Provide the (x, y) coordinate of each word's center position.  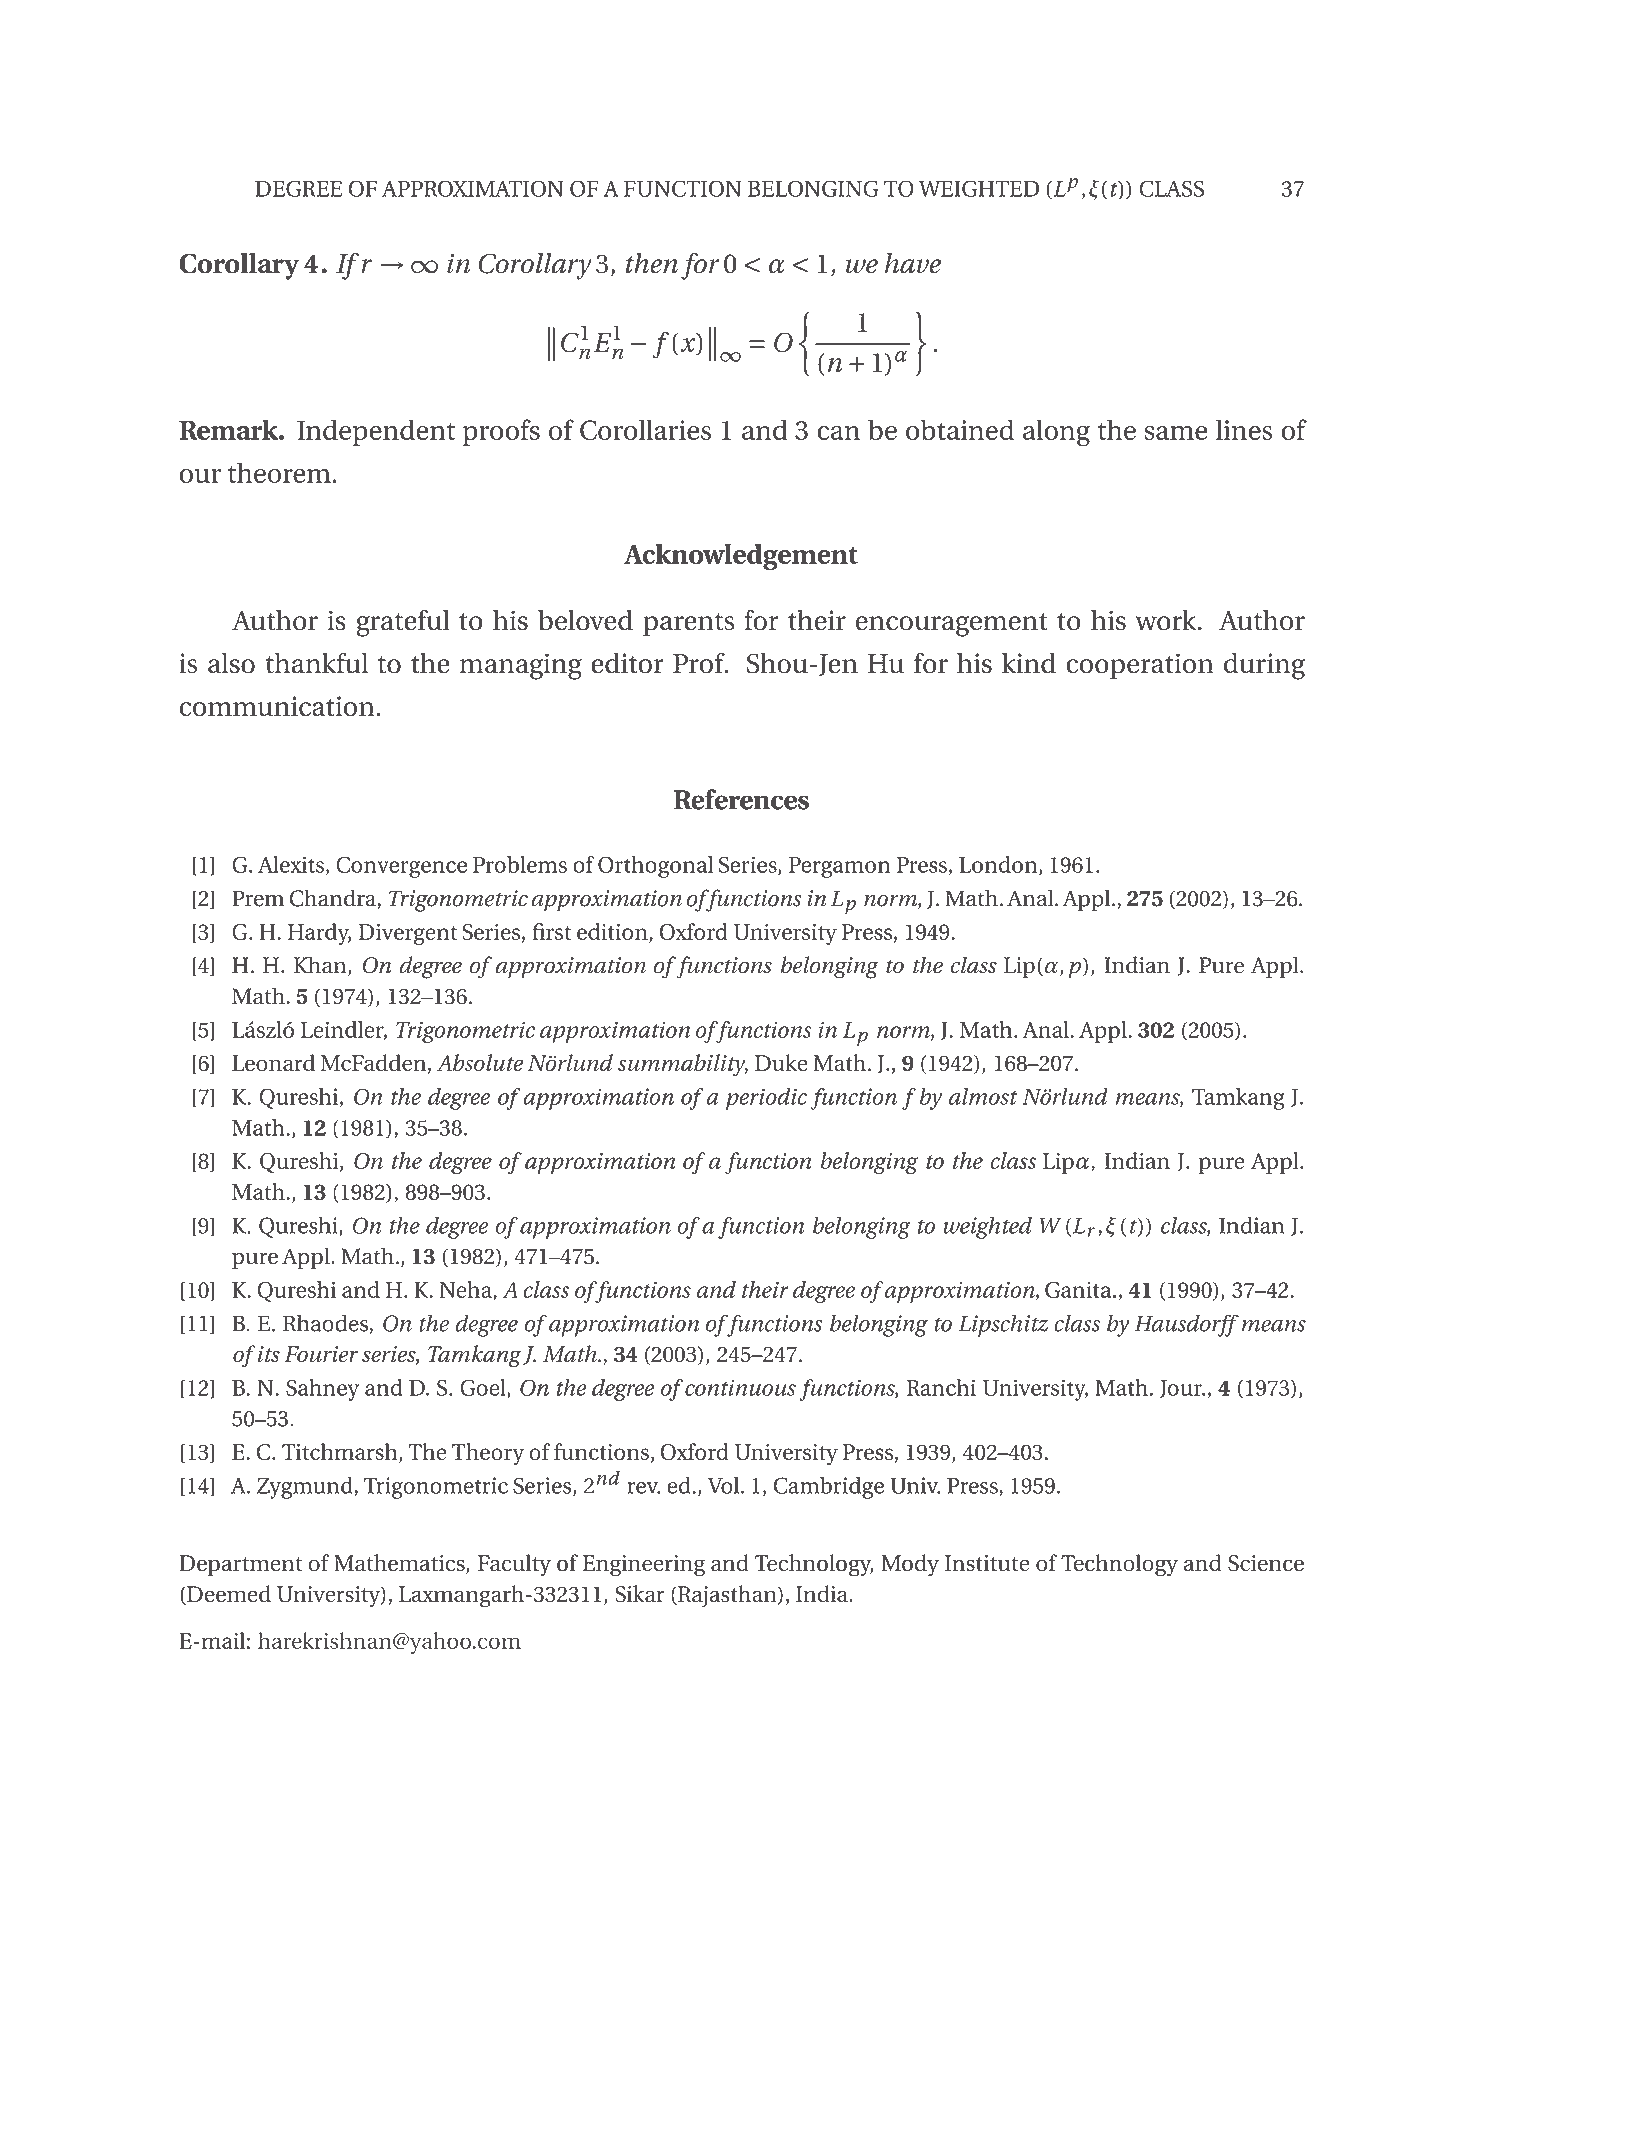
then (652, 263)
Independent (376, 432)
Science (1266, 1563)
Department (240, 1565)
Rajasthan (727, 1596)
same (1176, 433)
